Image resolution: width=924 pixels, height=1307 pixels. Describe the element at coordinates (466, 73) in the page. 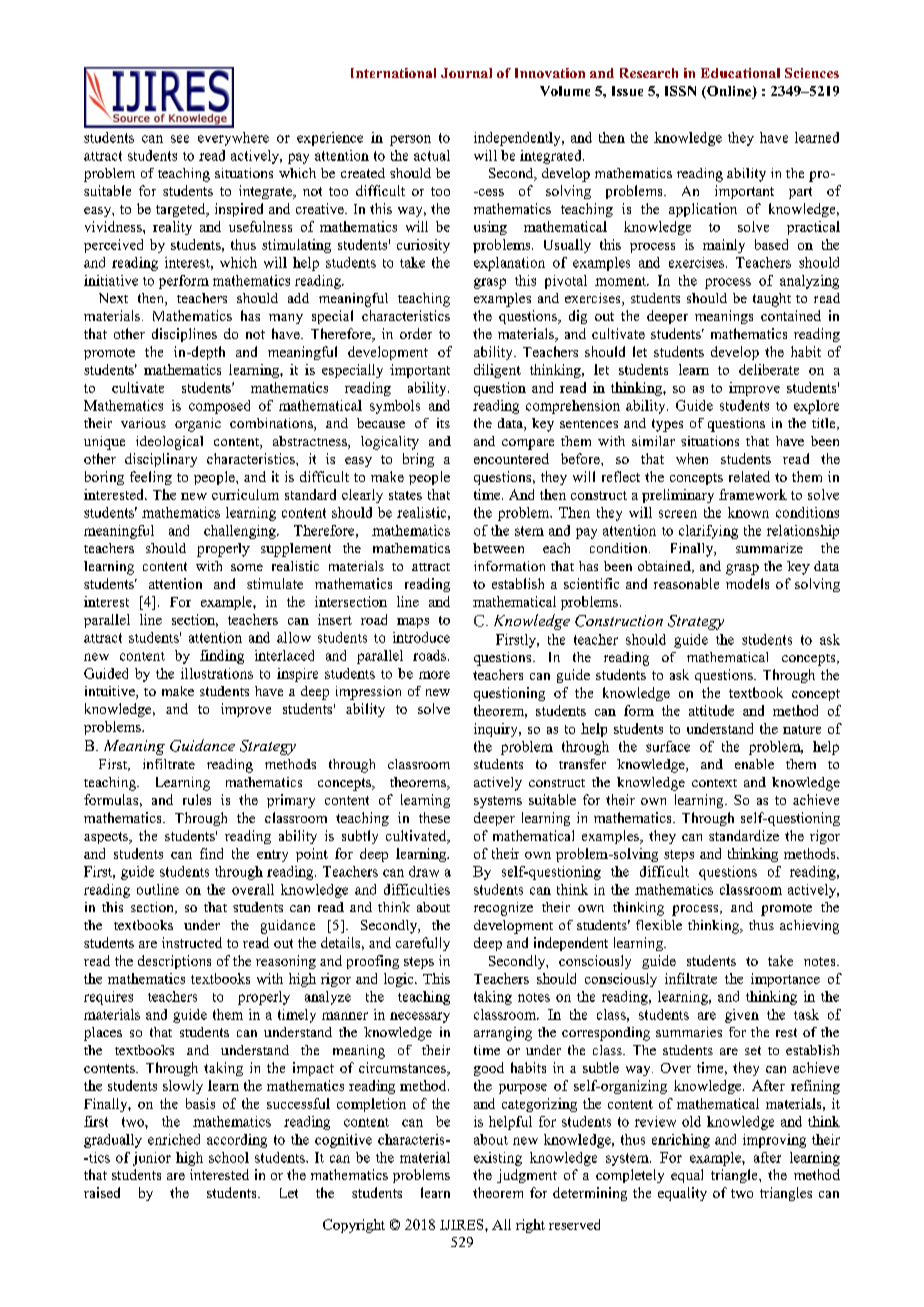

I see `Journal` at that location.
